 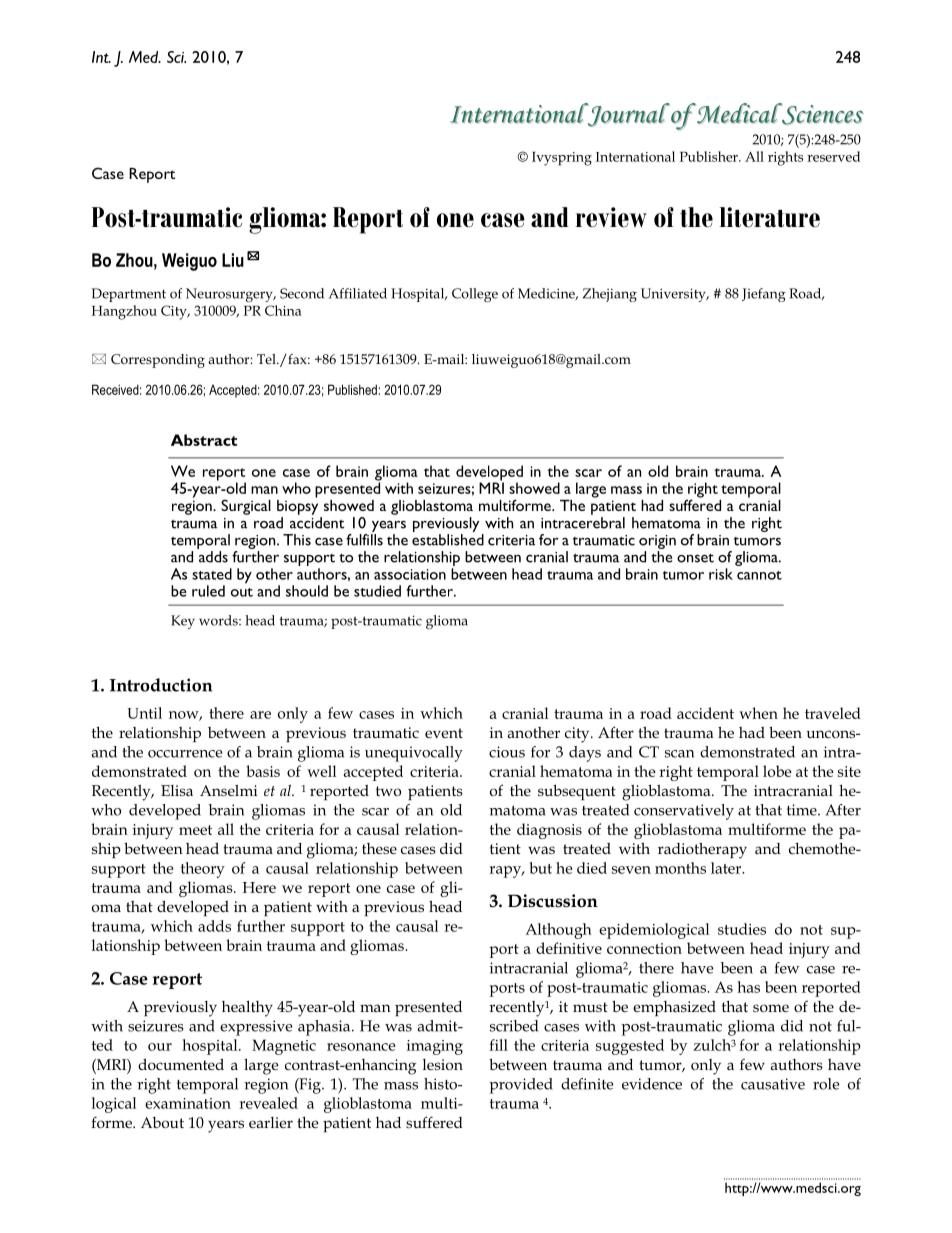 What do you see at coordinates (268, 1103) in the page?
I see `revealed` at bounding box center [268, 1103].
